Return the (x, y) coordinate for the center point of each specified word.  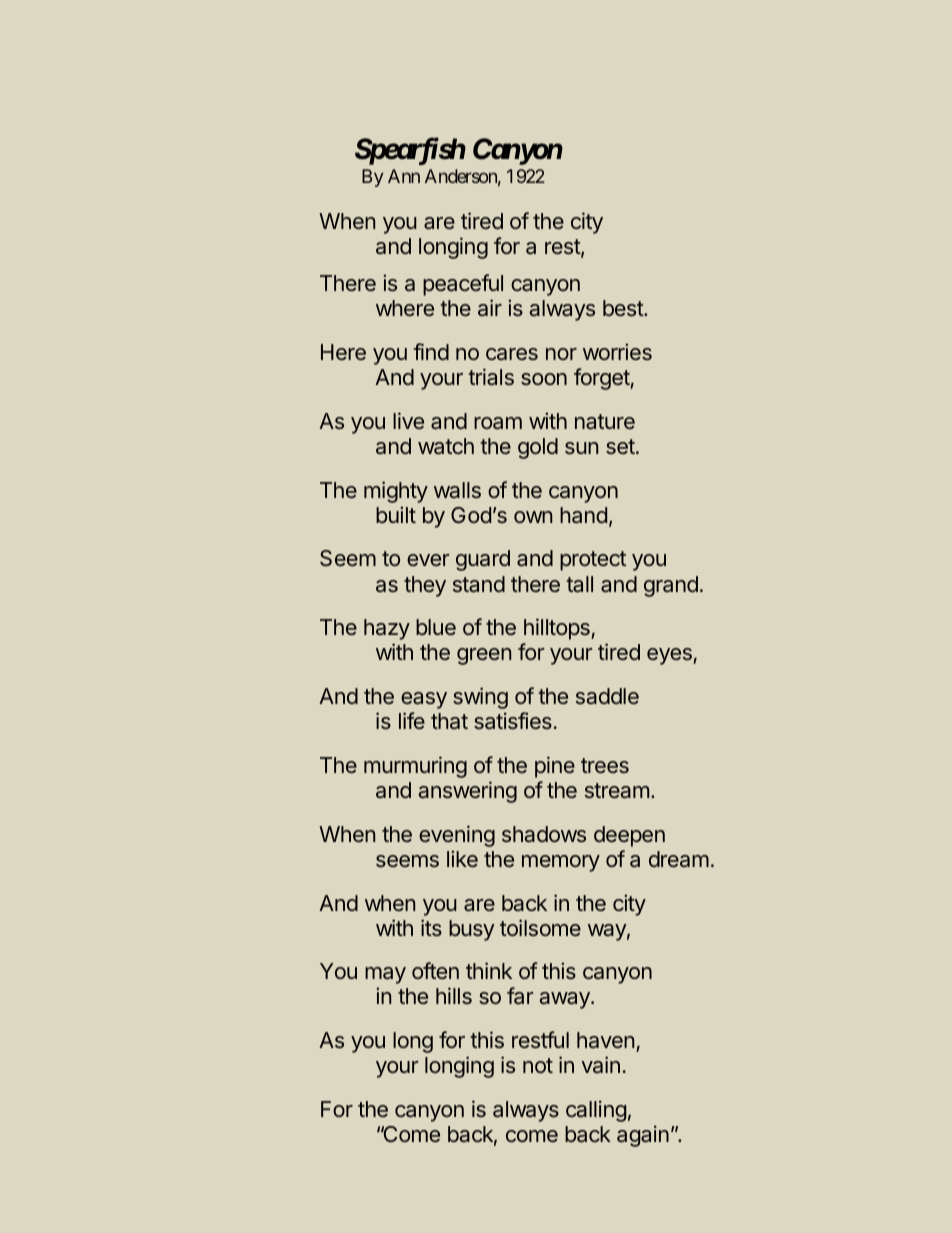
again (643, 1136)
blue (436, 627)
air (490, 307)
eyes (670, 656)
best (624, 308)
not (538, 1065)
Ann (404, 176)
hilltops (558, 629)
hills (454, 995)
